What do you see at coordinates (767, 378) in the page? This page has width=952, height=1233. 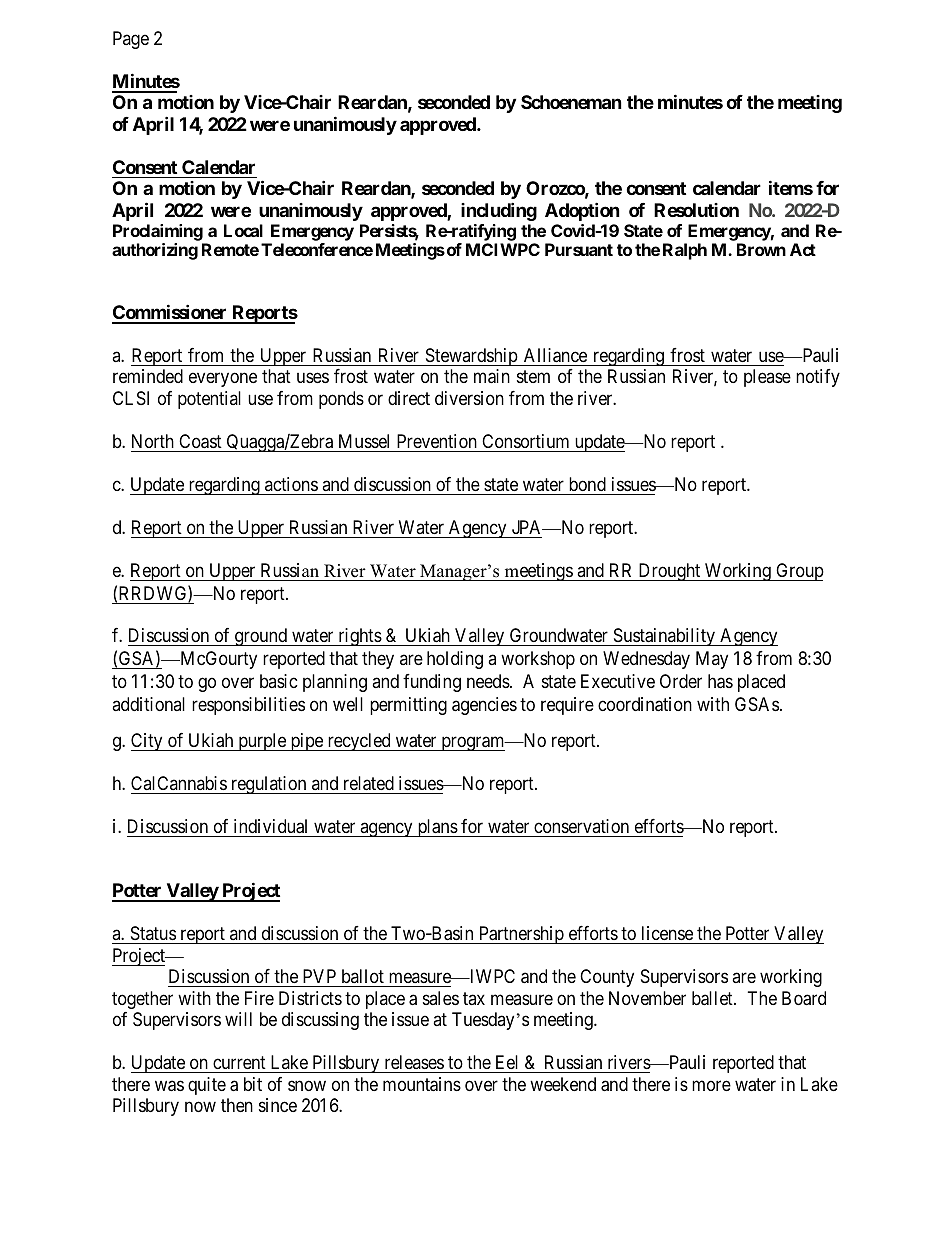 I see `please` at bounding box center [767, 378].
